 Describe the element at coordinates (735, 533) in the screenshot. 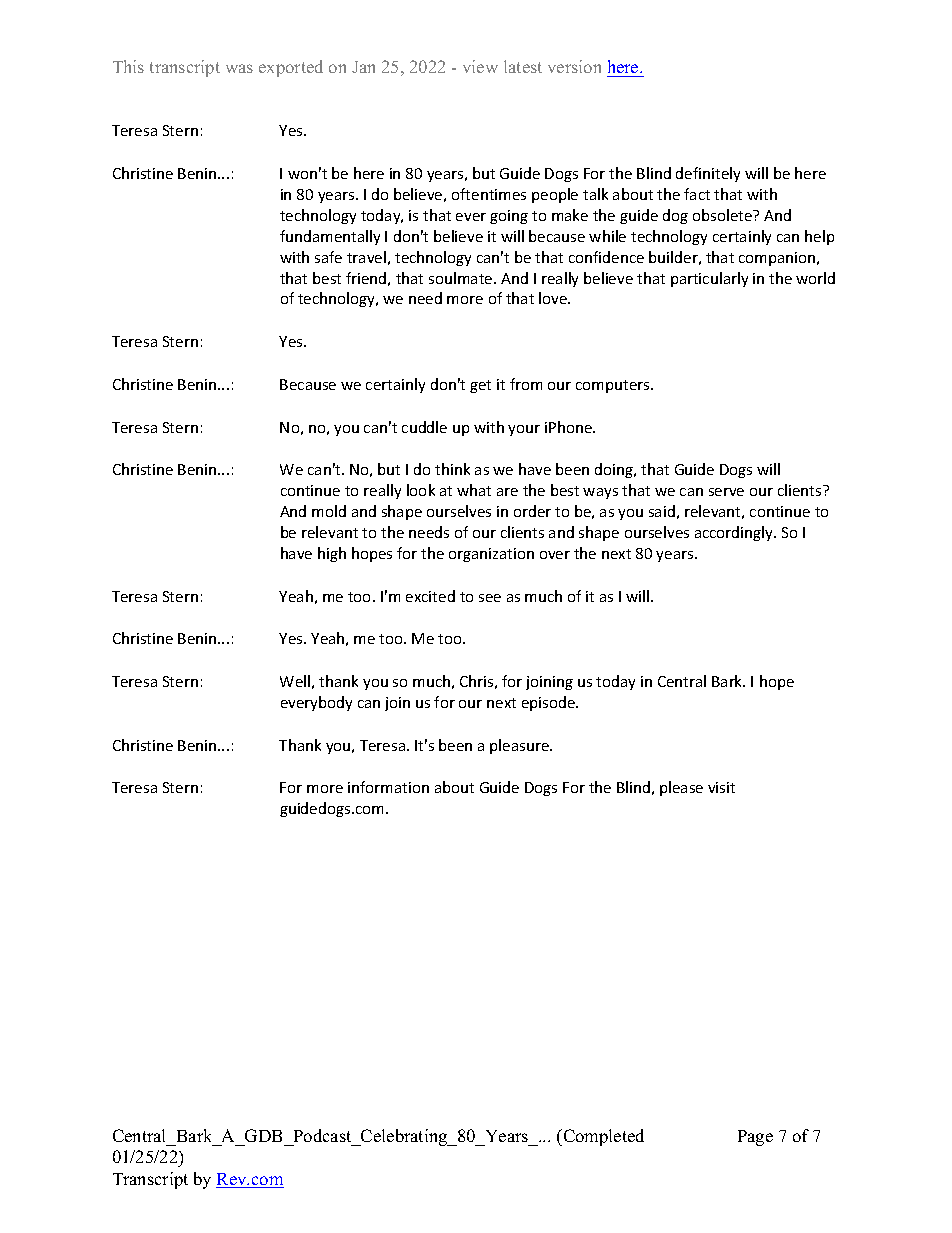

I see `accordingly` at that location.
